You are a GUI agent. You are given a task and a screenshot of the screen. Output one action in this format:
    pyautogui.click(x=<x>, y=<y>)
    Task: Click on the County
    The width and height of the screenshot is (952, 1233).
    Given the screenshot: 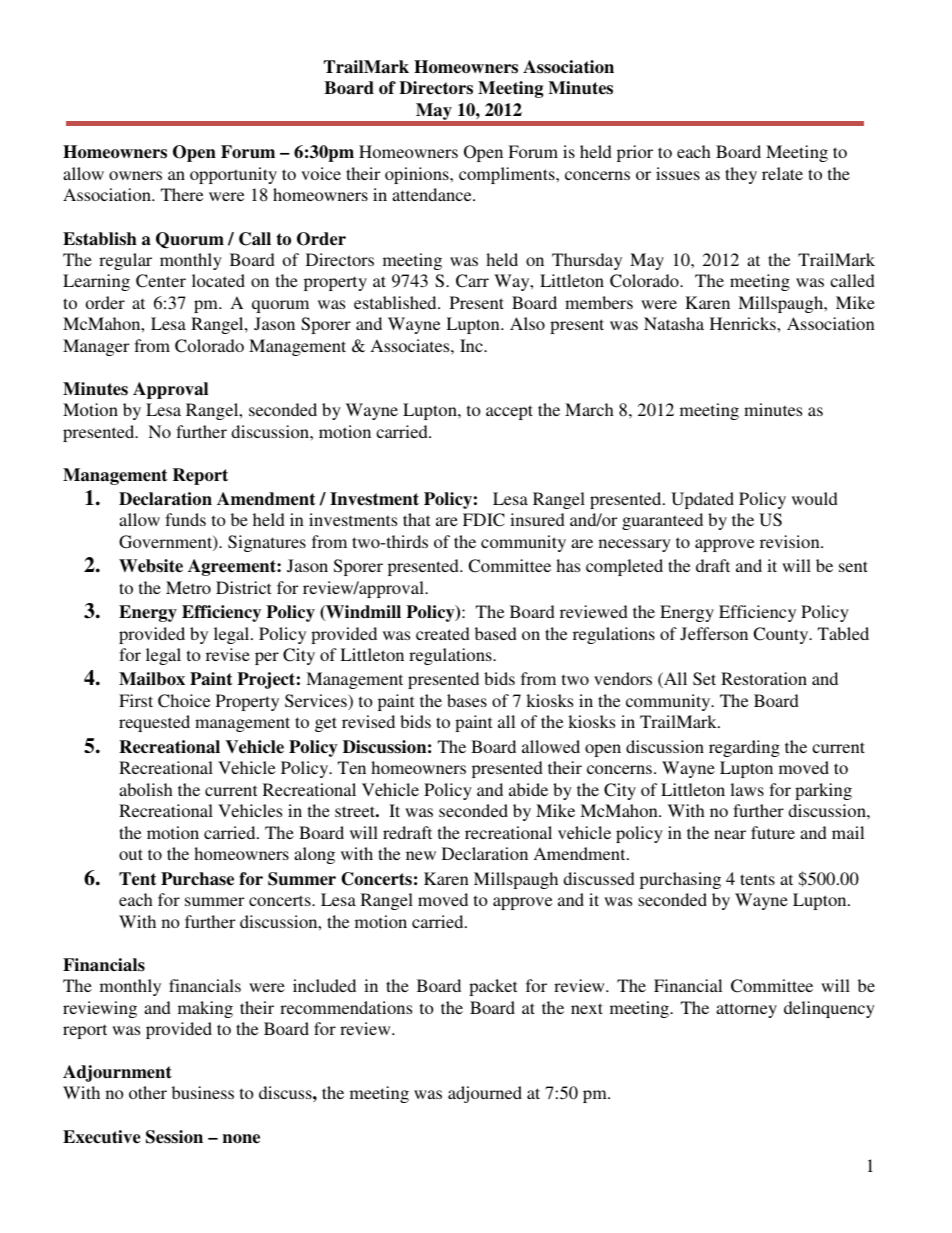 What is the action you would take?
    pyautogui.click(x=782, y=635)
